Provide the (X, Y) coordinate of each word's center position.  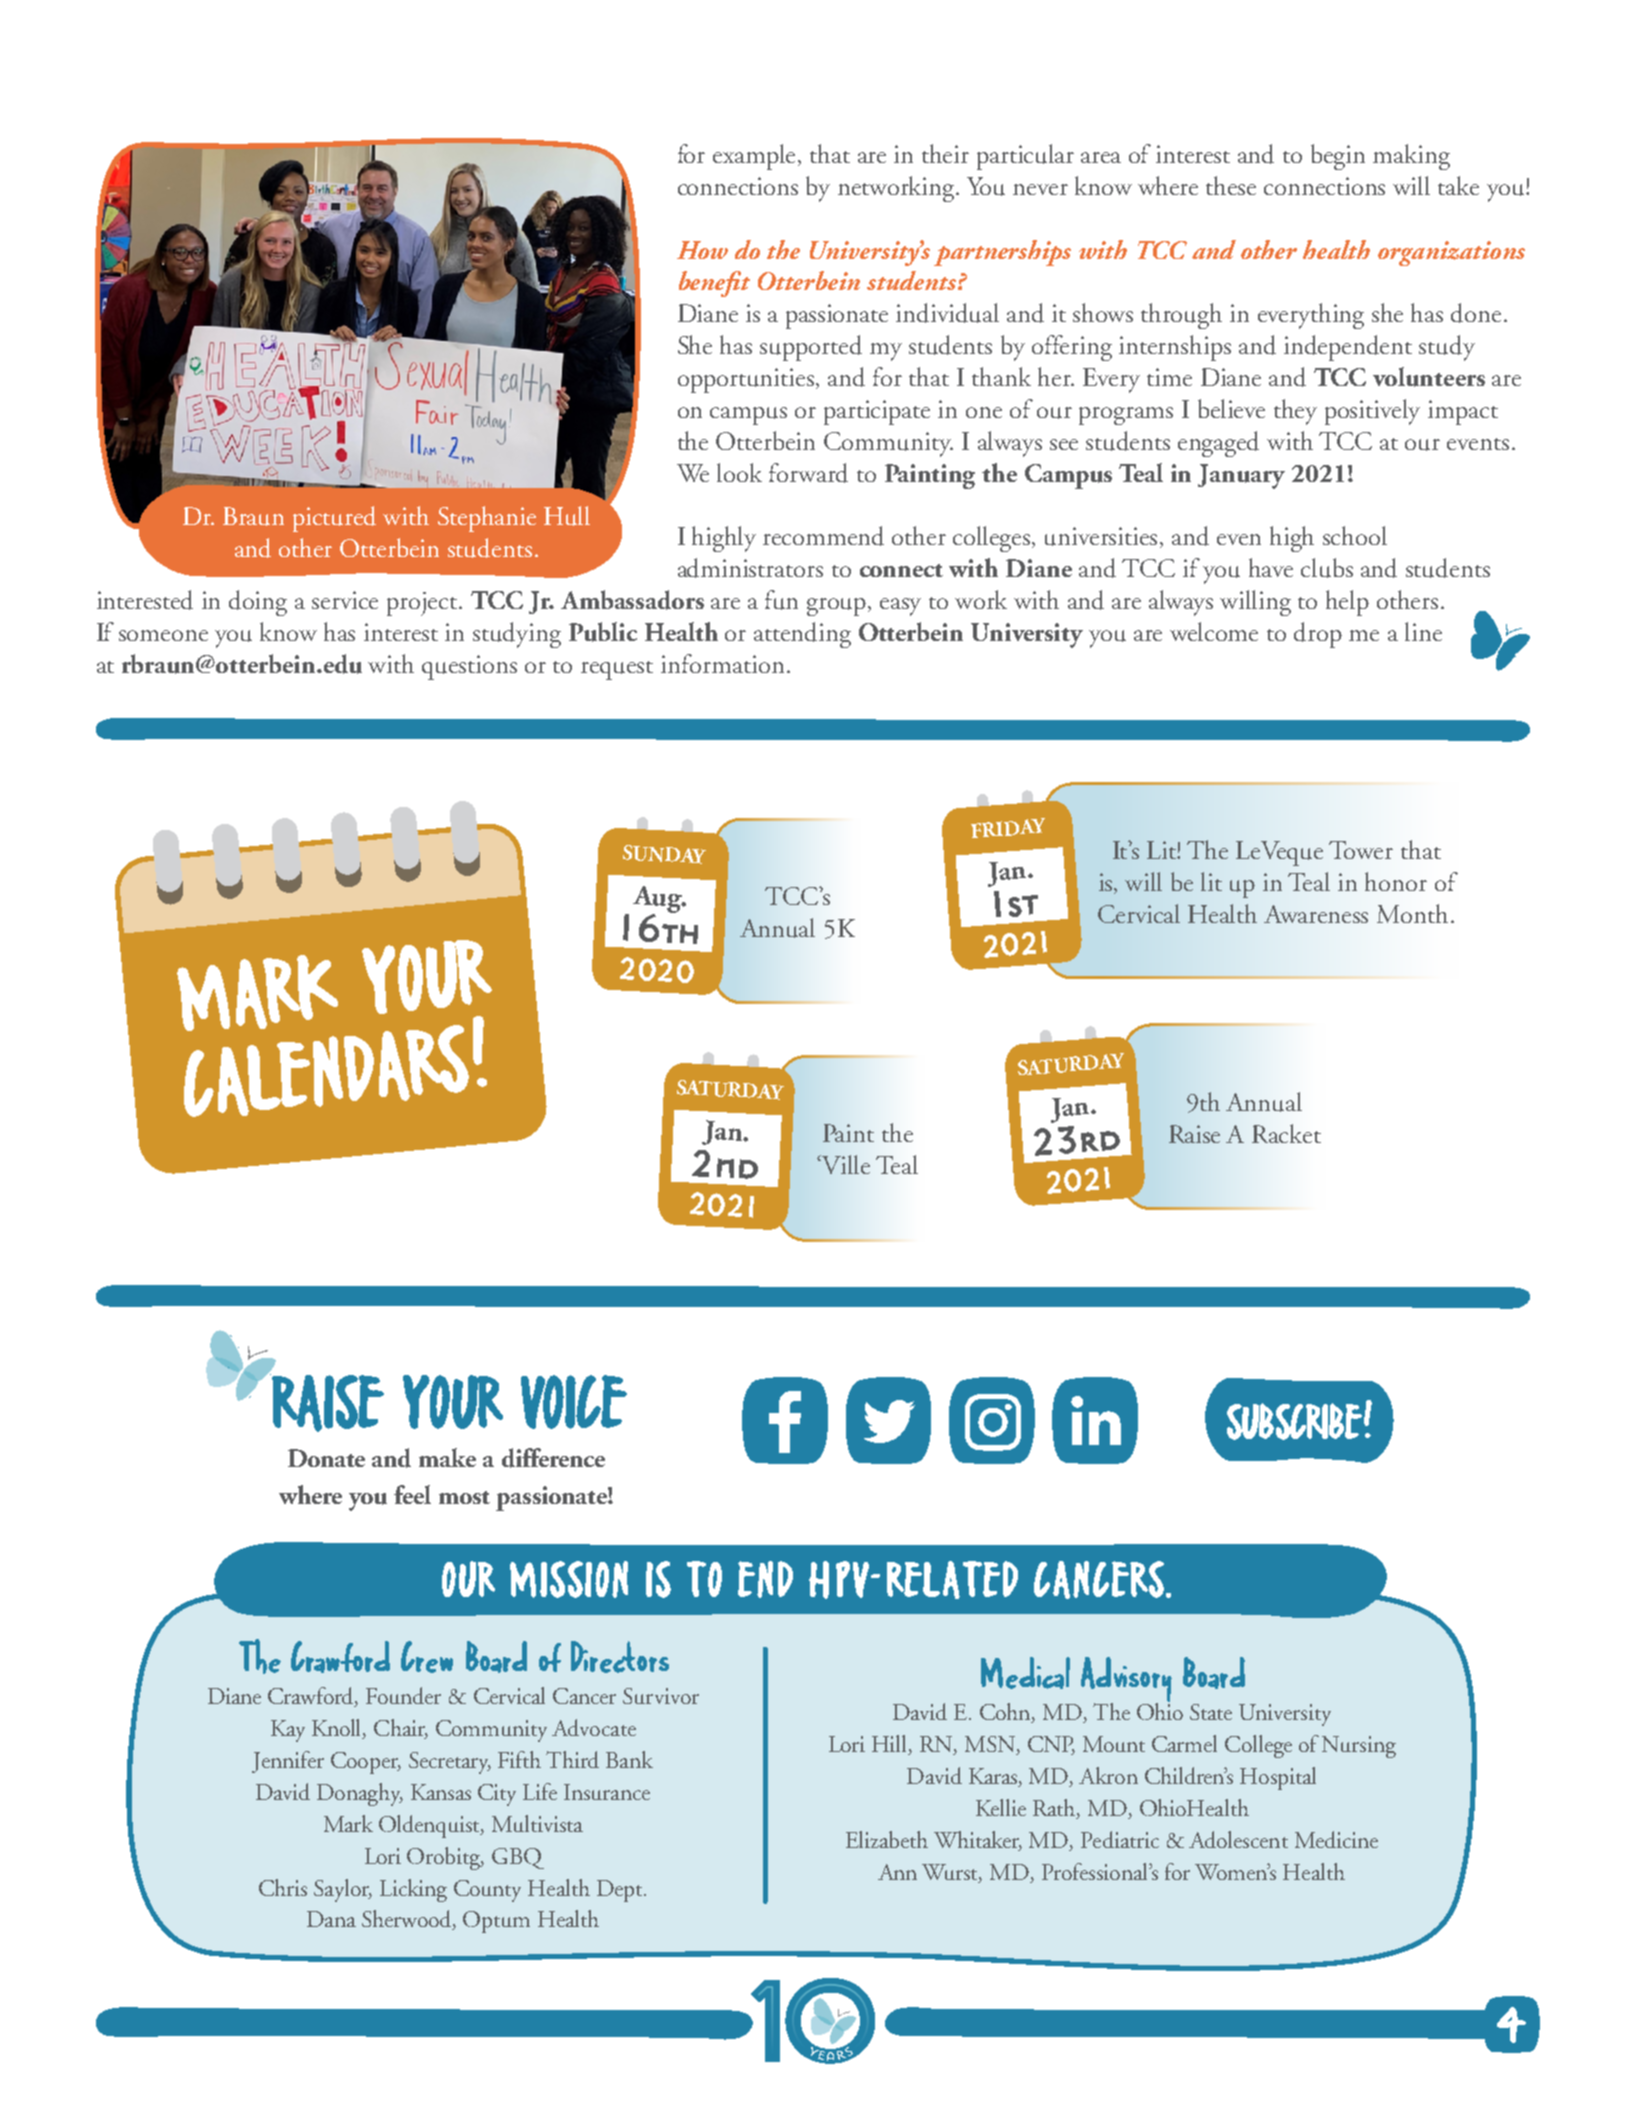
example (756, 157)
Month (1412, 913)
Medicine (1336, 1839)
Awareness (1316, 914)
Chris (283, 1887)
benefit (714, 284)
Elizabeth (887, 1839)
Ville (846, 1164)
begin (1338, 157)
